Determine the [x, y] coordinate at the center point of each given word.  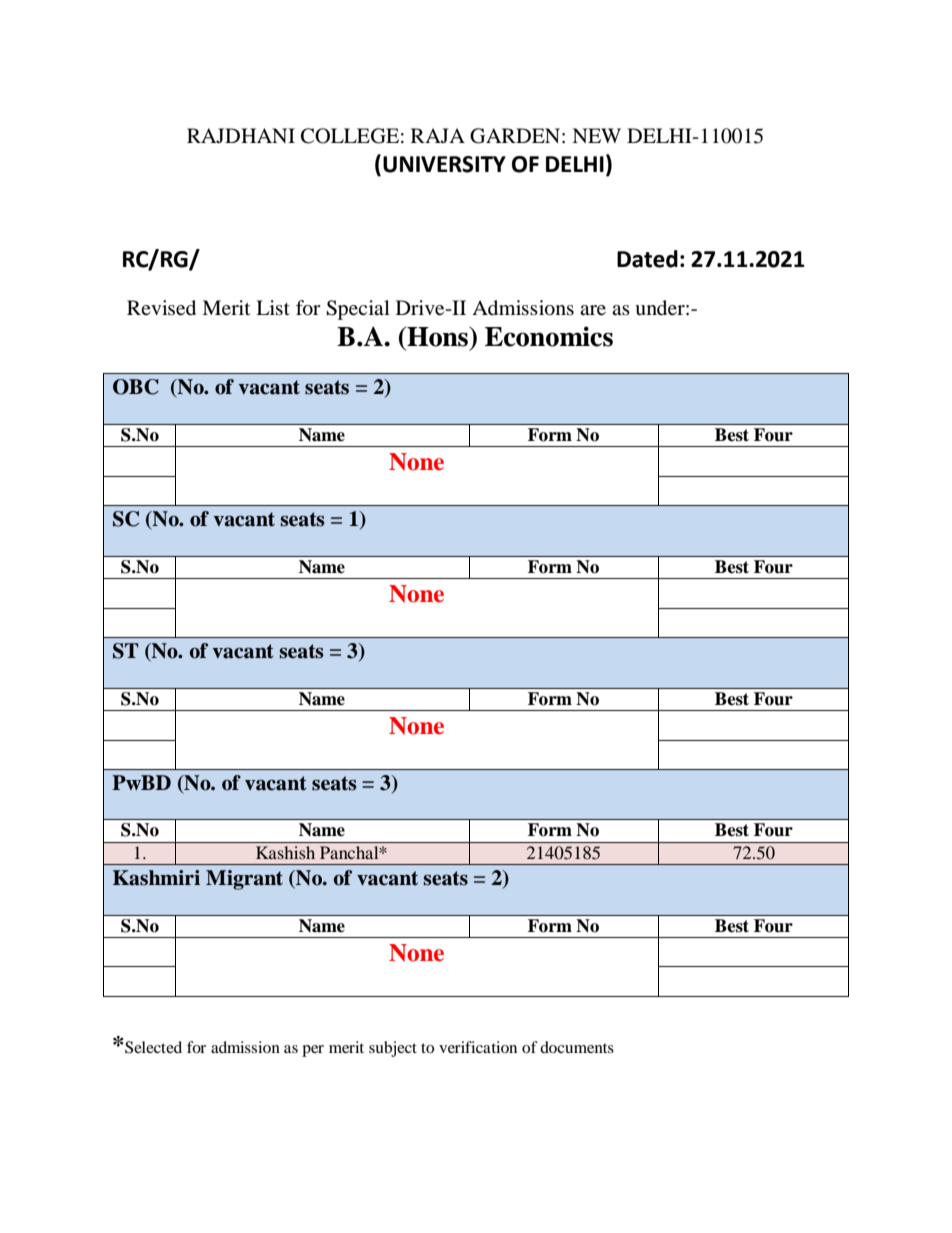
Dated [647, 259]
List [273, 307]
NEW [596, 135]
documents [577, 1047]
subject [393, 1049]
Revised [161, 308]
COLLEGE [350, 136]
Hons [437, 337]
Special [358, 310]
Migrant [244, 880]
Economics [549, 336]
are [593, 310]
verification [478, 1047]
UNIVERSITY [444, 164]
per [313, 1051]
